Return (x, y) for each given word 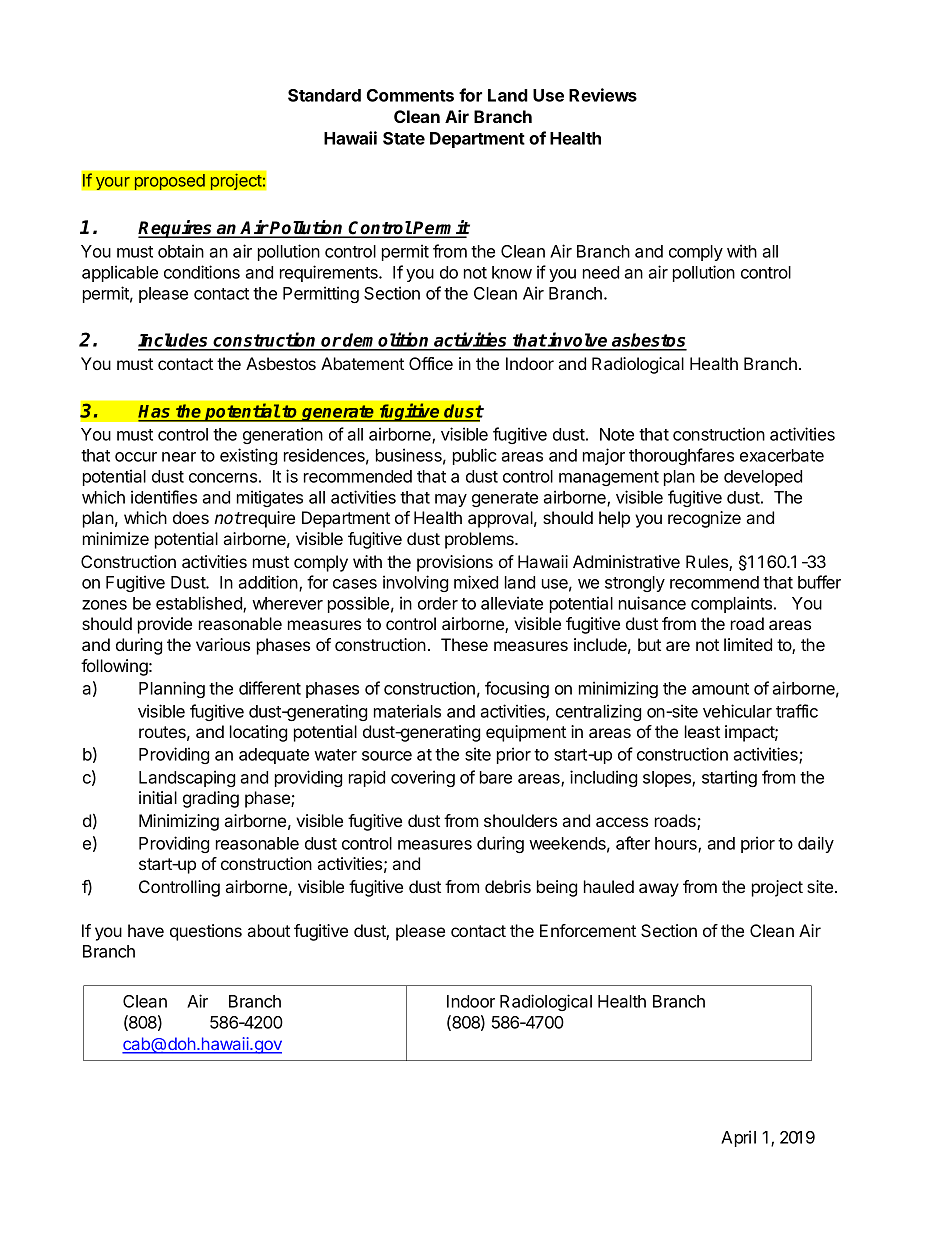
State (404, 138)
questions (206, 932)
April (738, 1138)
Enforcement (588, 930)
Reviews (603, 95)
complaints (733, 604)
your (113, 183)
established (200, 604)
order (438, 603)
